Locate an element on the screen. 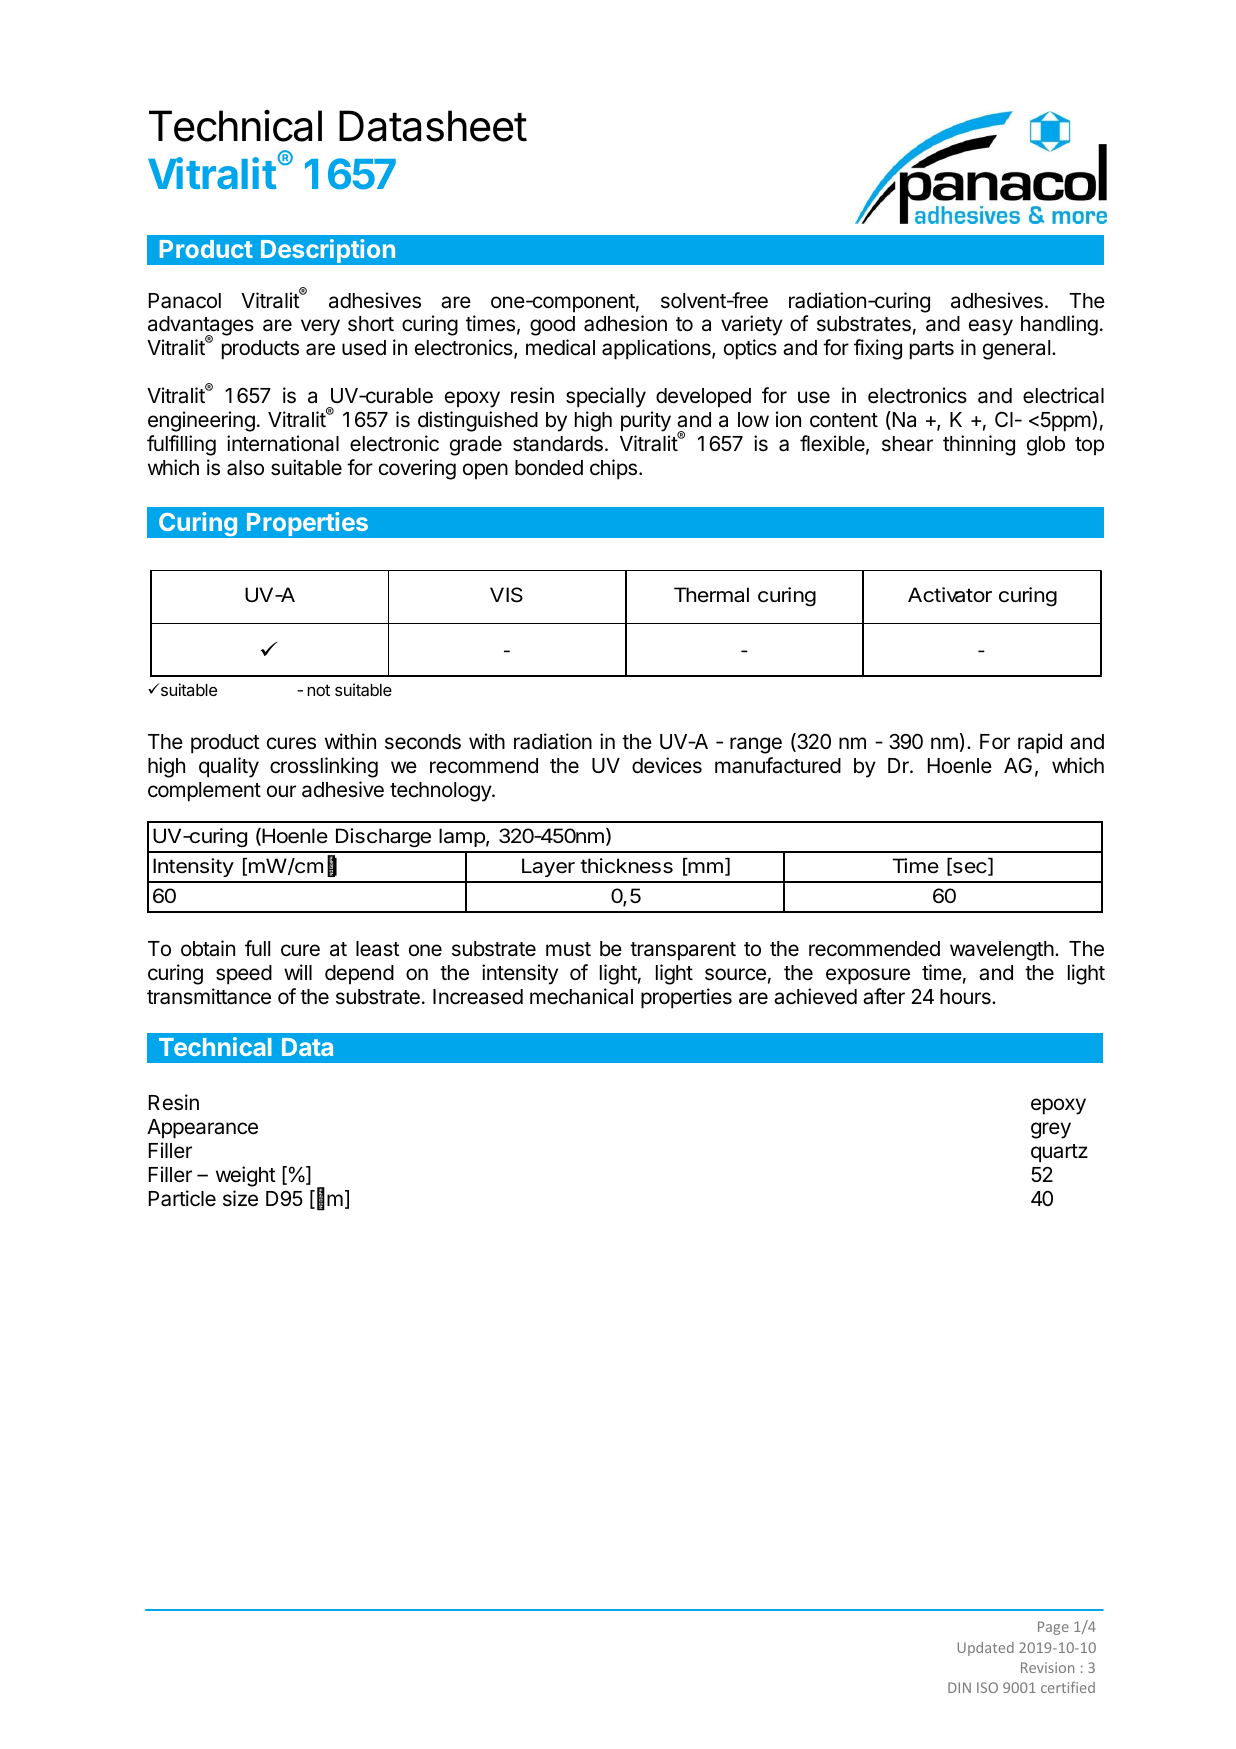 The height and width of the screenshot is (1749, 1236). general is located at coordinates (1016, 350).
